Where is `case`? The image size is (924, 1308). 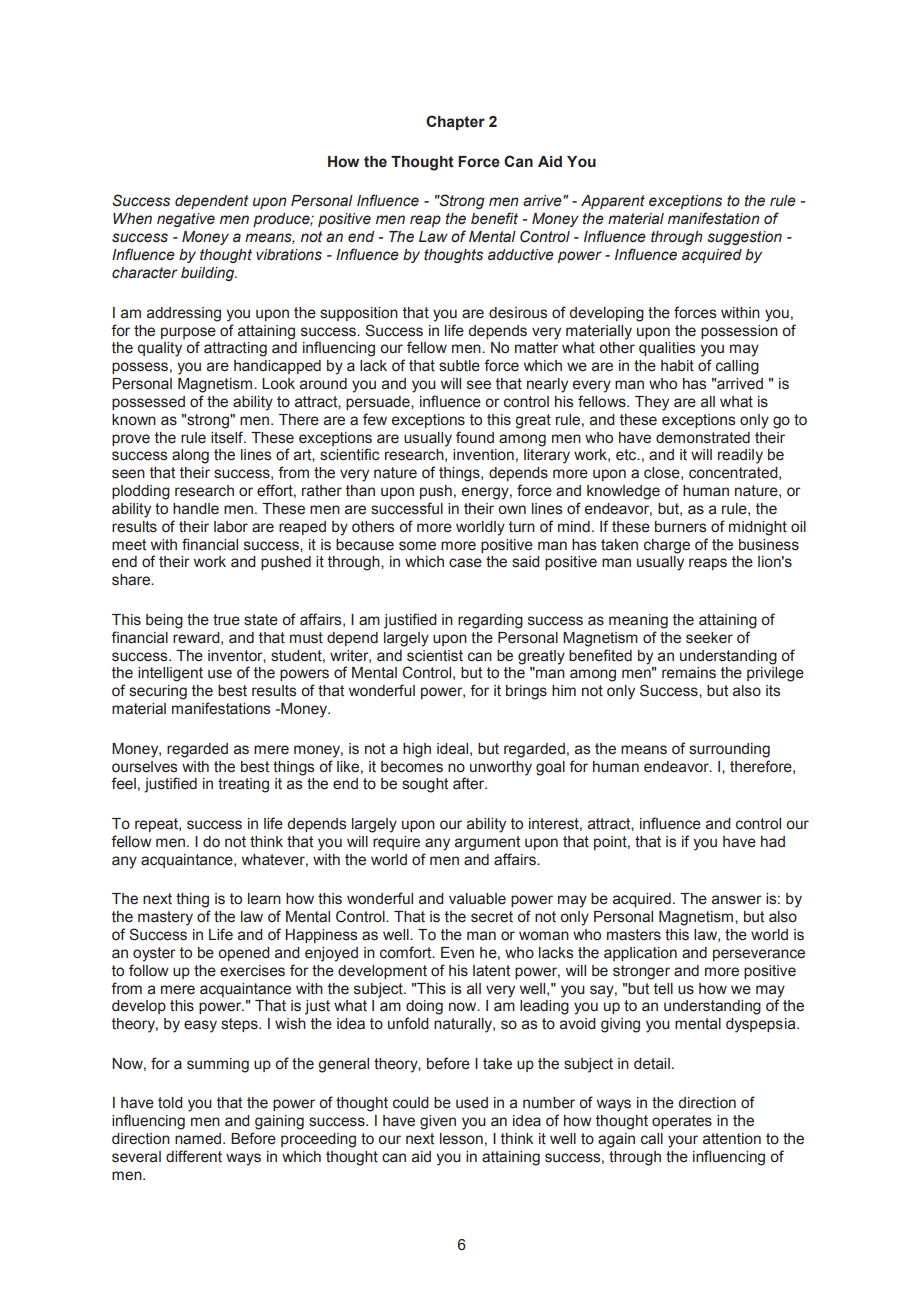
case is located at coordinates (465, 563).
